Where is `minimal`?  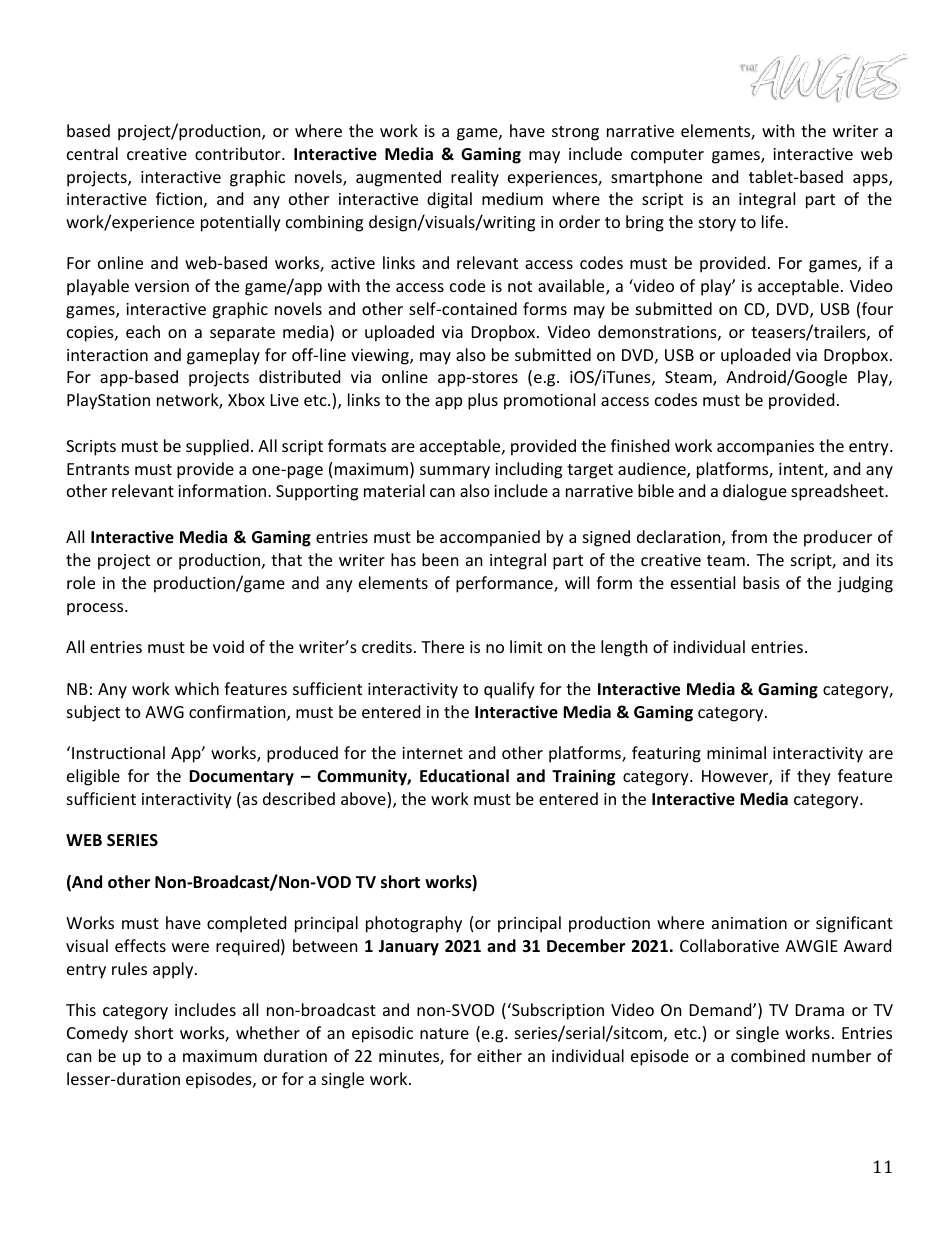 minimal is located at coordinates (736, 752).
